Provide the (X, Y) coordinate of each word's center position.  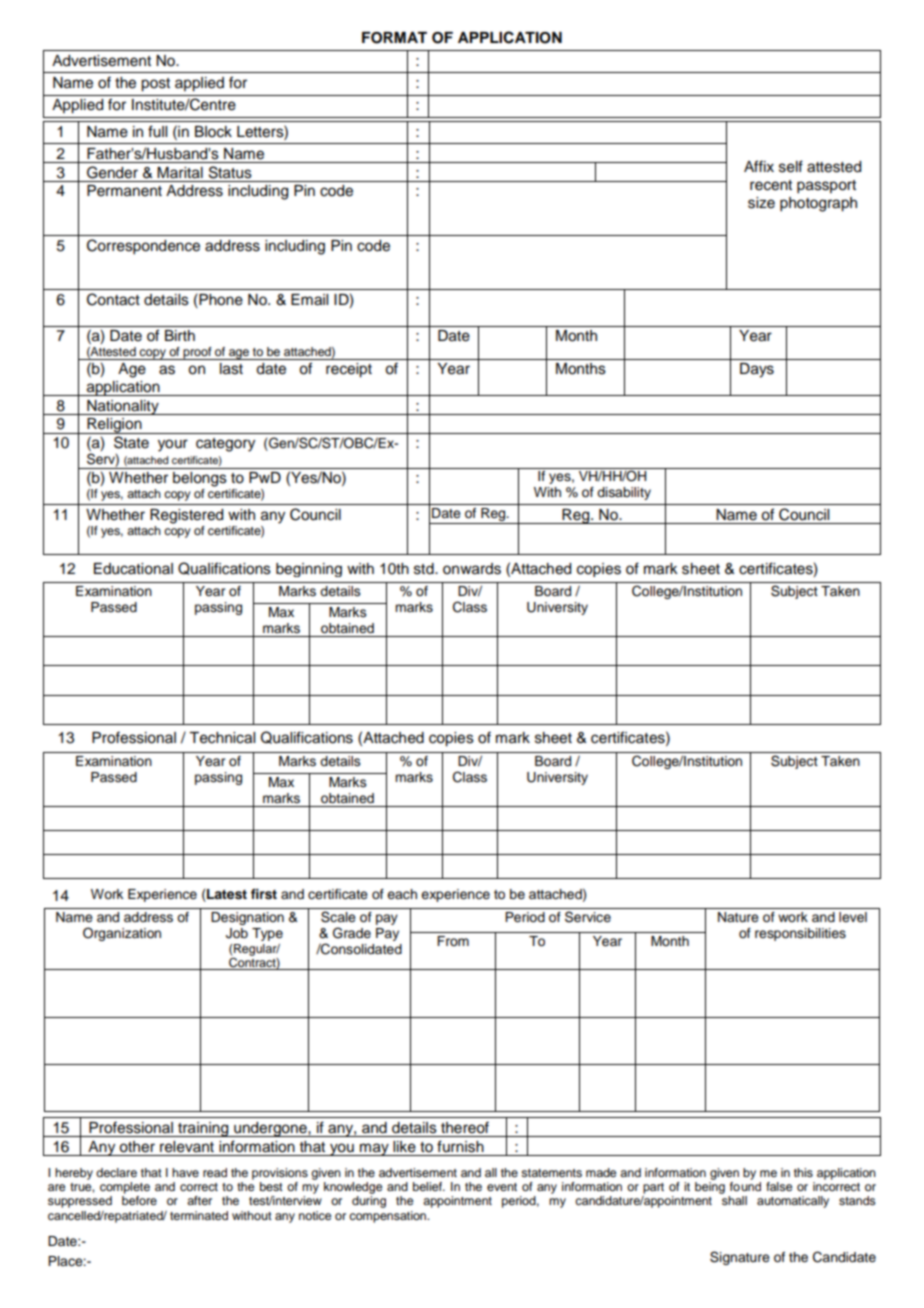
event (502, 1187)
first (264, 894)
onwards (472, 569)
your (173, 445)
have (185, 1172)
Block (213, 132)
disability (624, 493)
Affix (759, 166)
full (157, 131)
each (402, 894)
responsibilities (800, 934)
